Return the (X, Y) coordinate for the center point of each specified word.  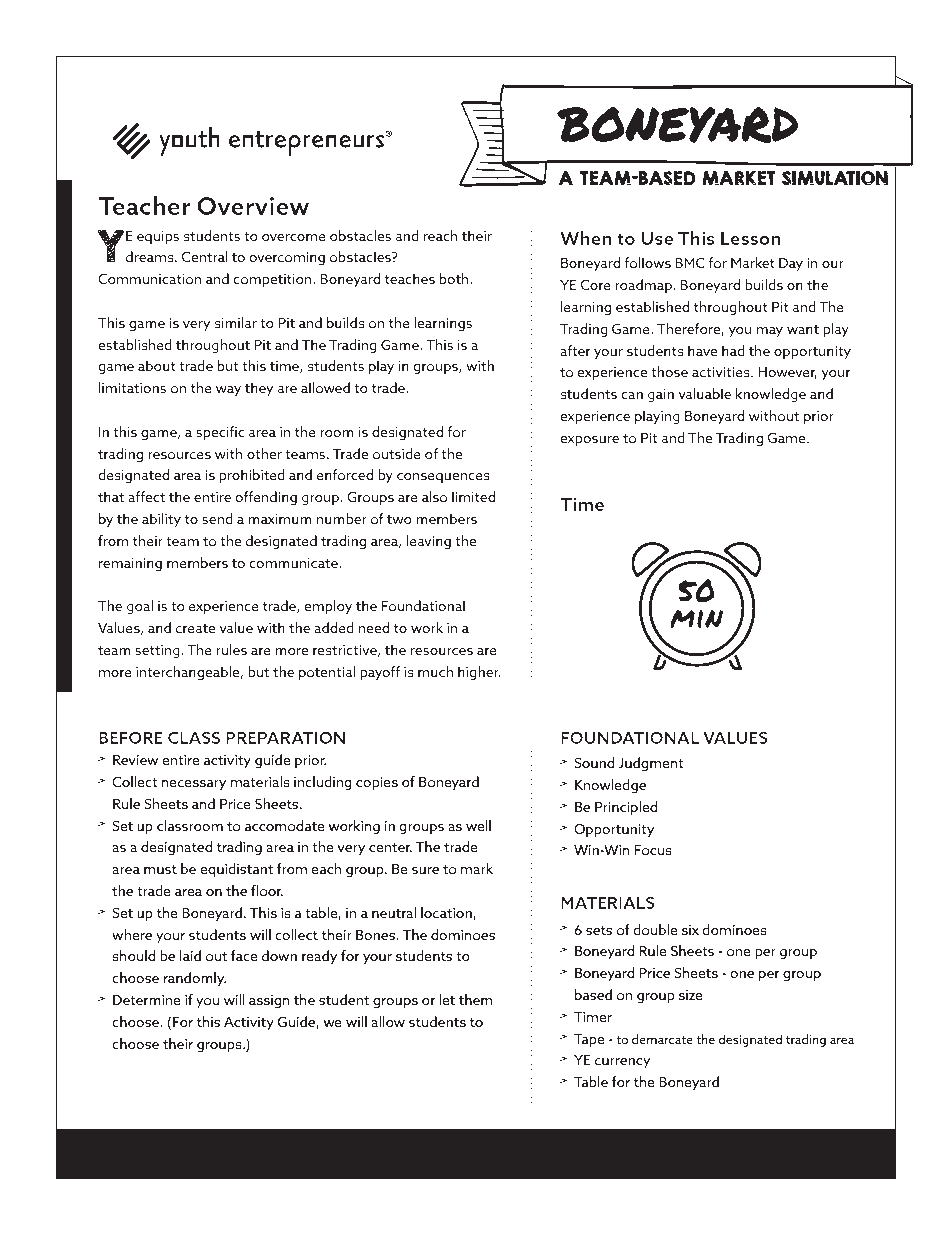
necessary (194, 785)
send (217, 518)
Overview (253, 206)
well (478, 825)
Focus (653, 850)
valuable (704, 393)
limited (473, 496)
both (455, 278)
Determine (147, 1000)
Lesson (750, 238)
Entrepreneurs (456, 1155)
